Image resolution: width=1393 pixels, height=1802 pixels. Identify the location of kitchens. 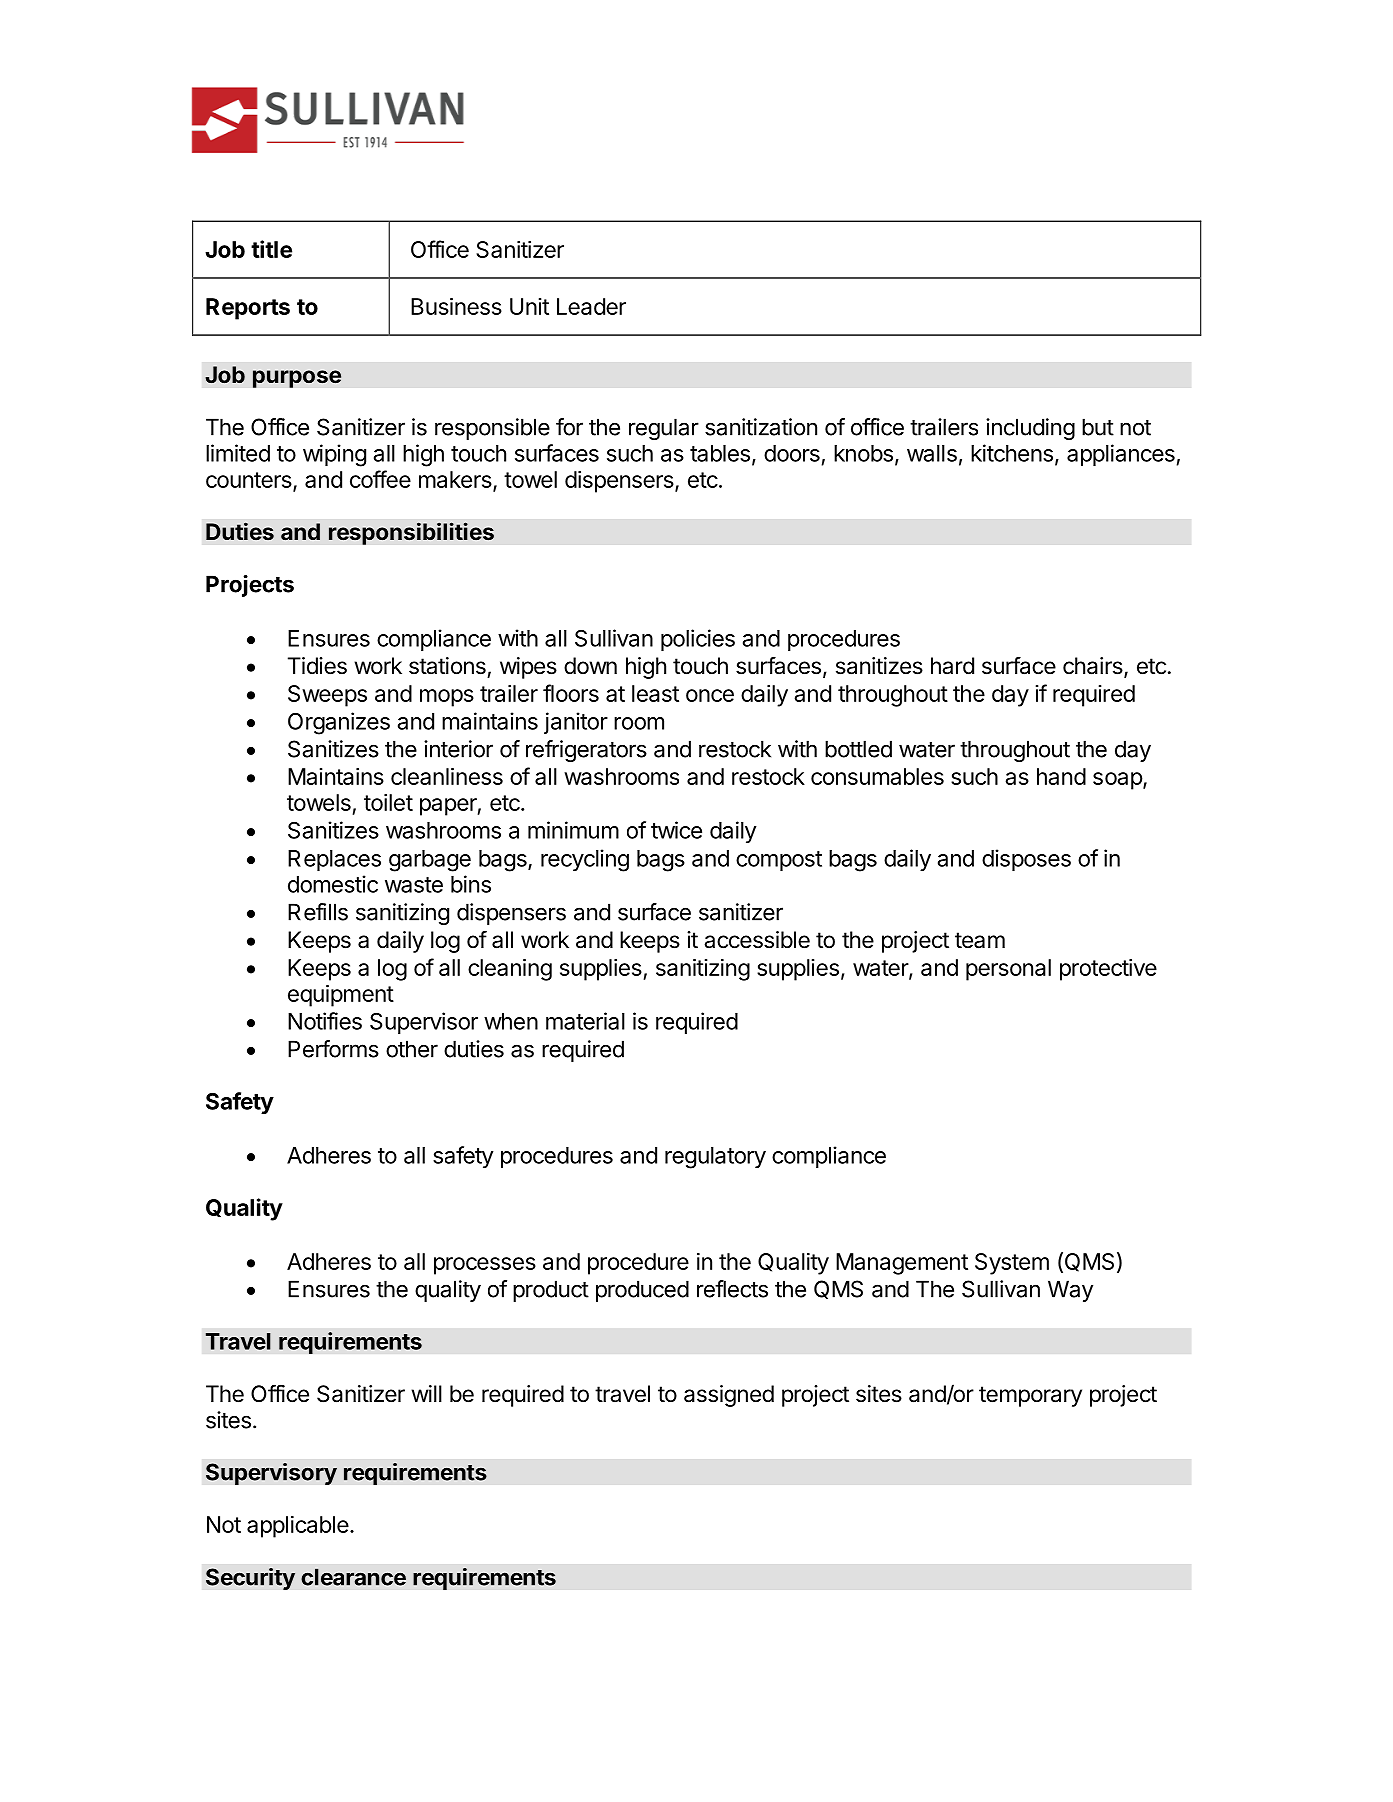
(1012, 453).
